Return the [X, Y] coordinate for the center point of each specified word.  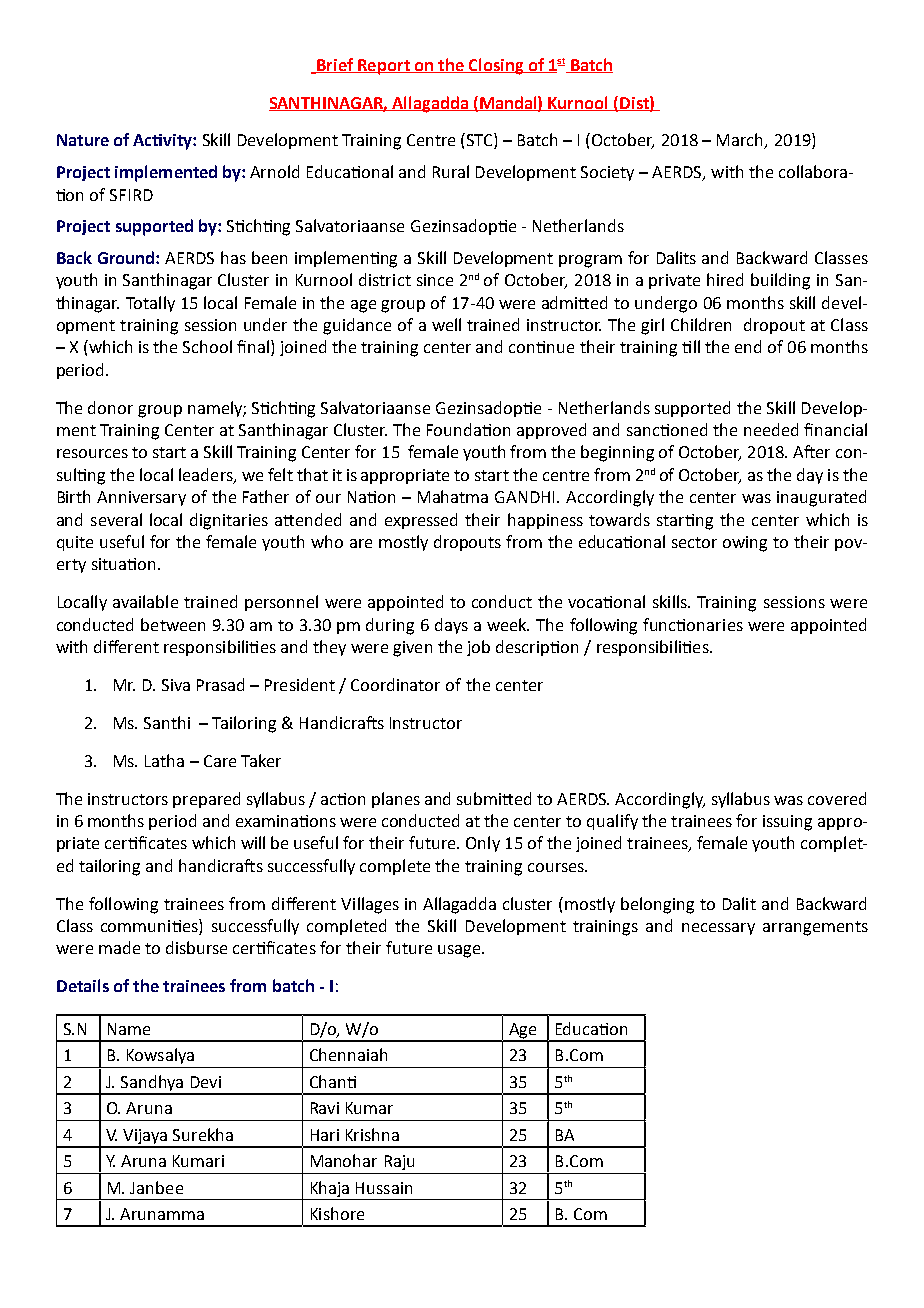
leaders [207, 475]
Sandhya [152, 1084]
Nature [83, 140]
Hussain [384, 1188]
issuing [787, 823]
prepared [206, 800]
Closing [496, 66]
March [741, 141]
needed [771, 429]
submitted [494, 798]
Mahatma [453, 496]
